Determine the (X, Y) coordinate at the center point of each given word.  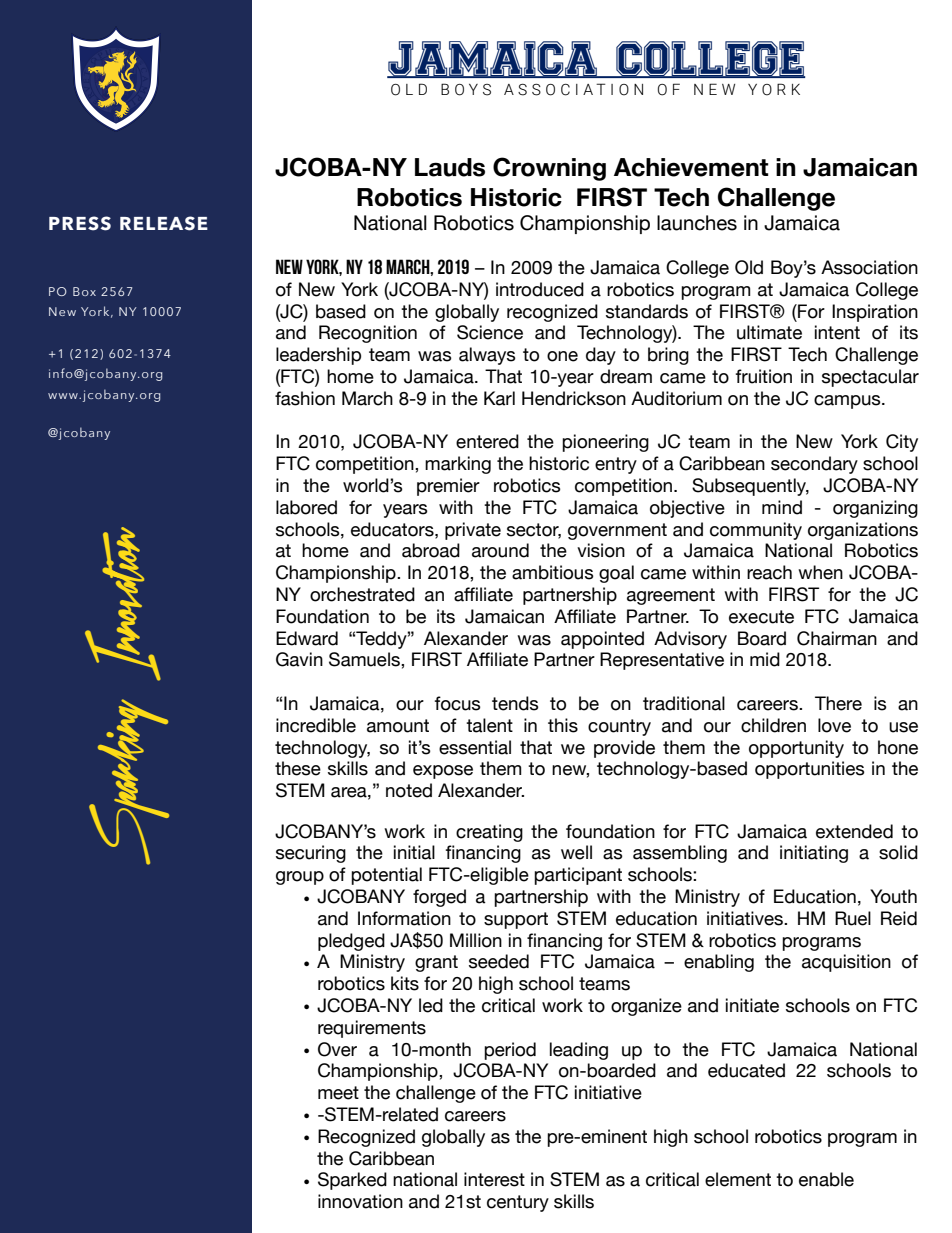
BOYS (466, 89)
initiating (814, 854)
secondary (814, 465)
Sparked (352, 1181)
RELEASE (164, 223)
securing (311, 854)
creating (489, 833)
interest (494, 1179)
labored (306, 507)
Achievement (691, 167)
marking (458, 465)
